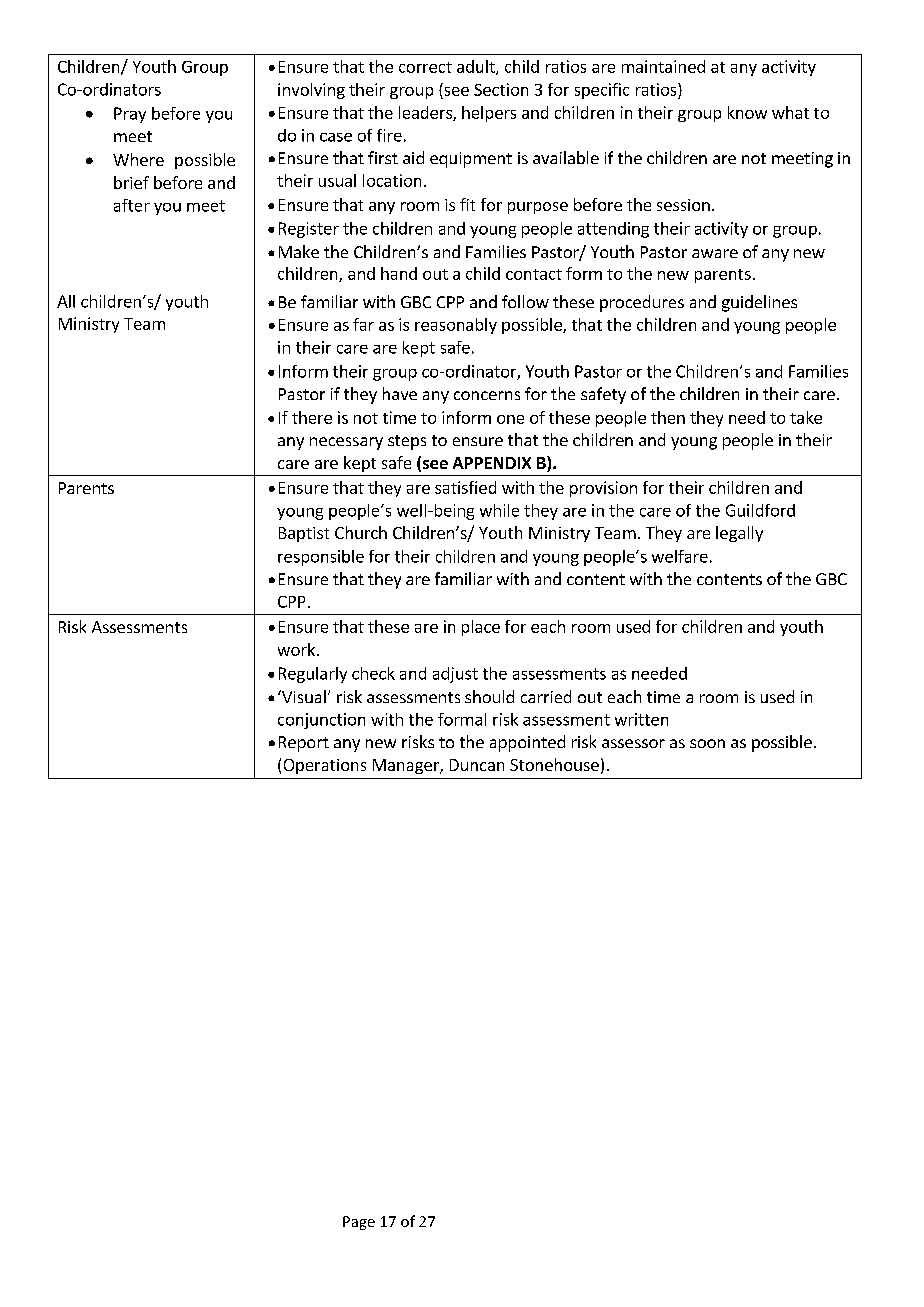 Image resolution: width=924 pixels, height=1307 pixels. What do you see at coordinates (359, 1223) in the screenshot?
I see `Page` at bounding box center [359, 1223].
